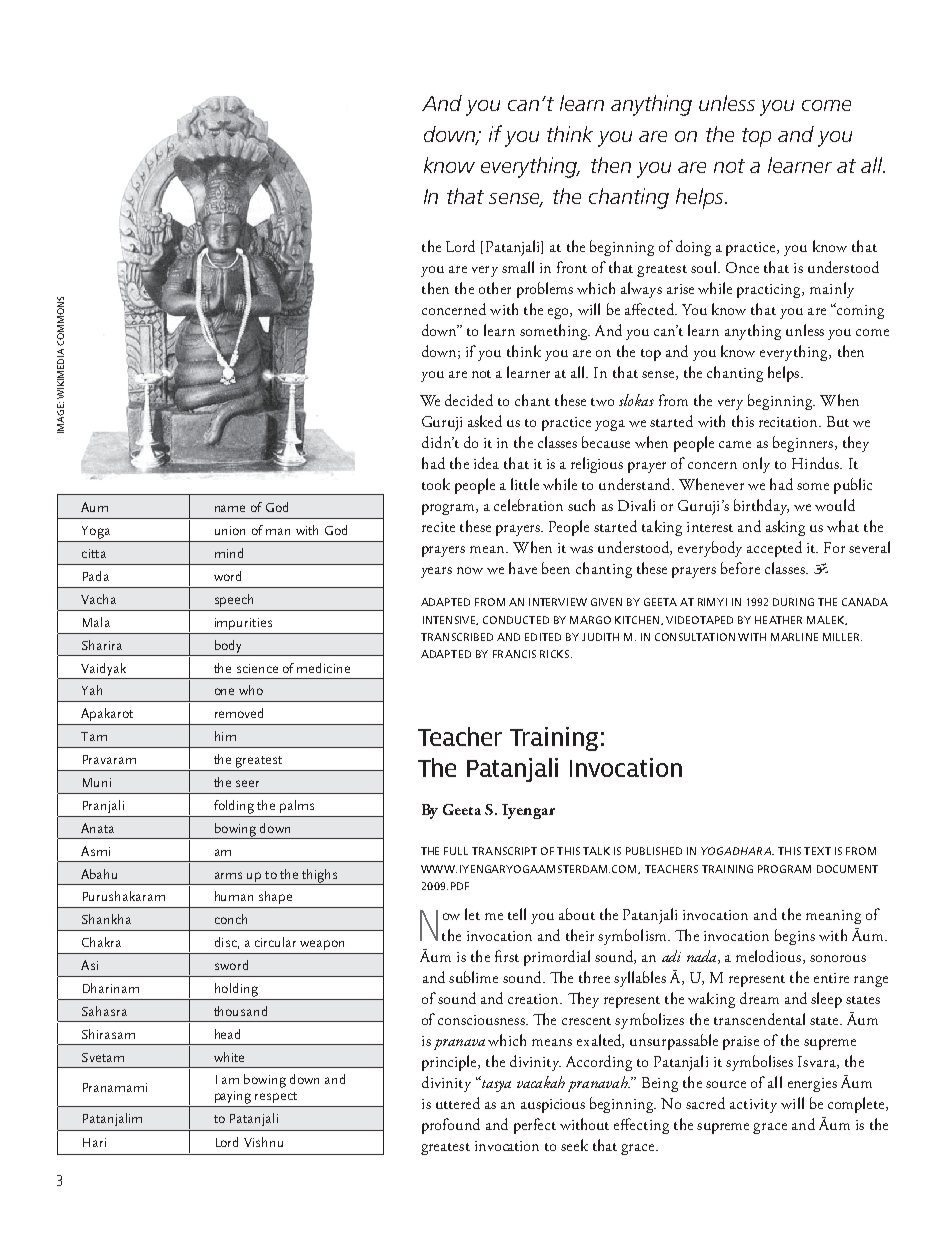 The height and width of the page is (1233, 952). What do you see at coordinates (842, 637) in the page?
I see `Miller` at bounding box center [842, 637].
